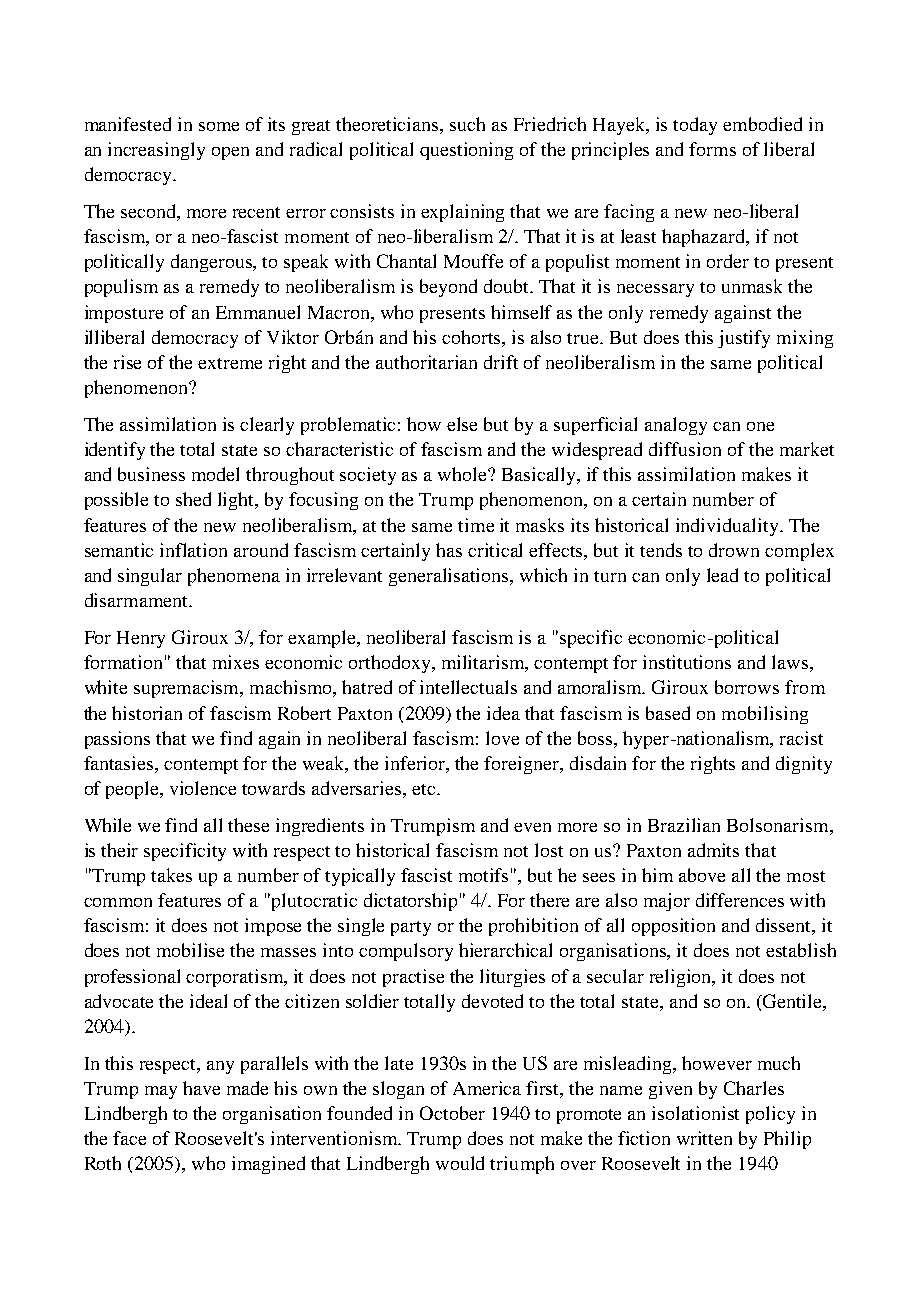 The width and height of the image is (924, 1308). I want to click on institutions, so click(687, 662).
